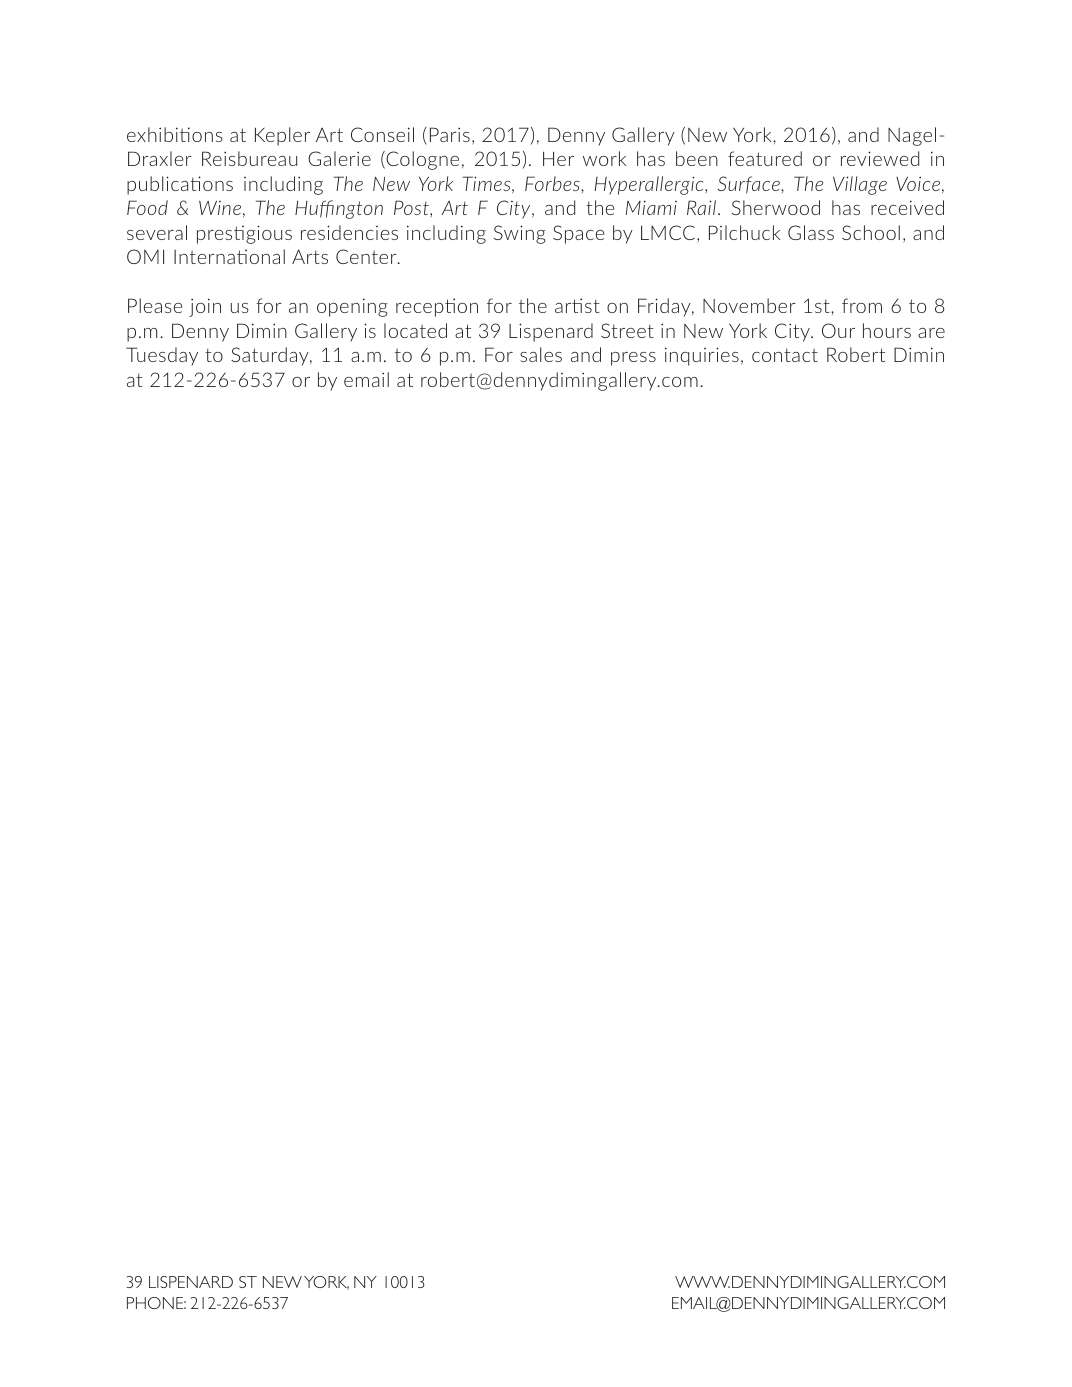  What do you see at coordinates (282, 136) in the screenshot?
I see `Kepler` at bounding box center [282, 136].
